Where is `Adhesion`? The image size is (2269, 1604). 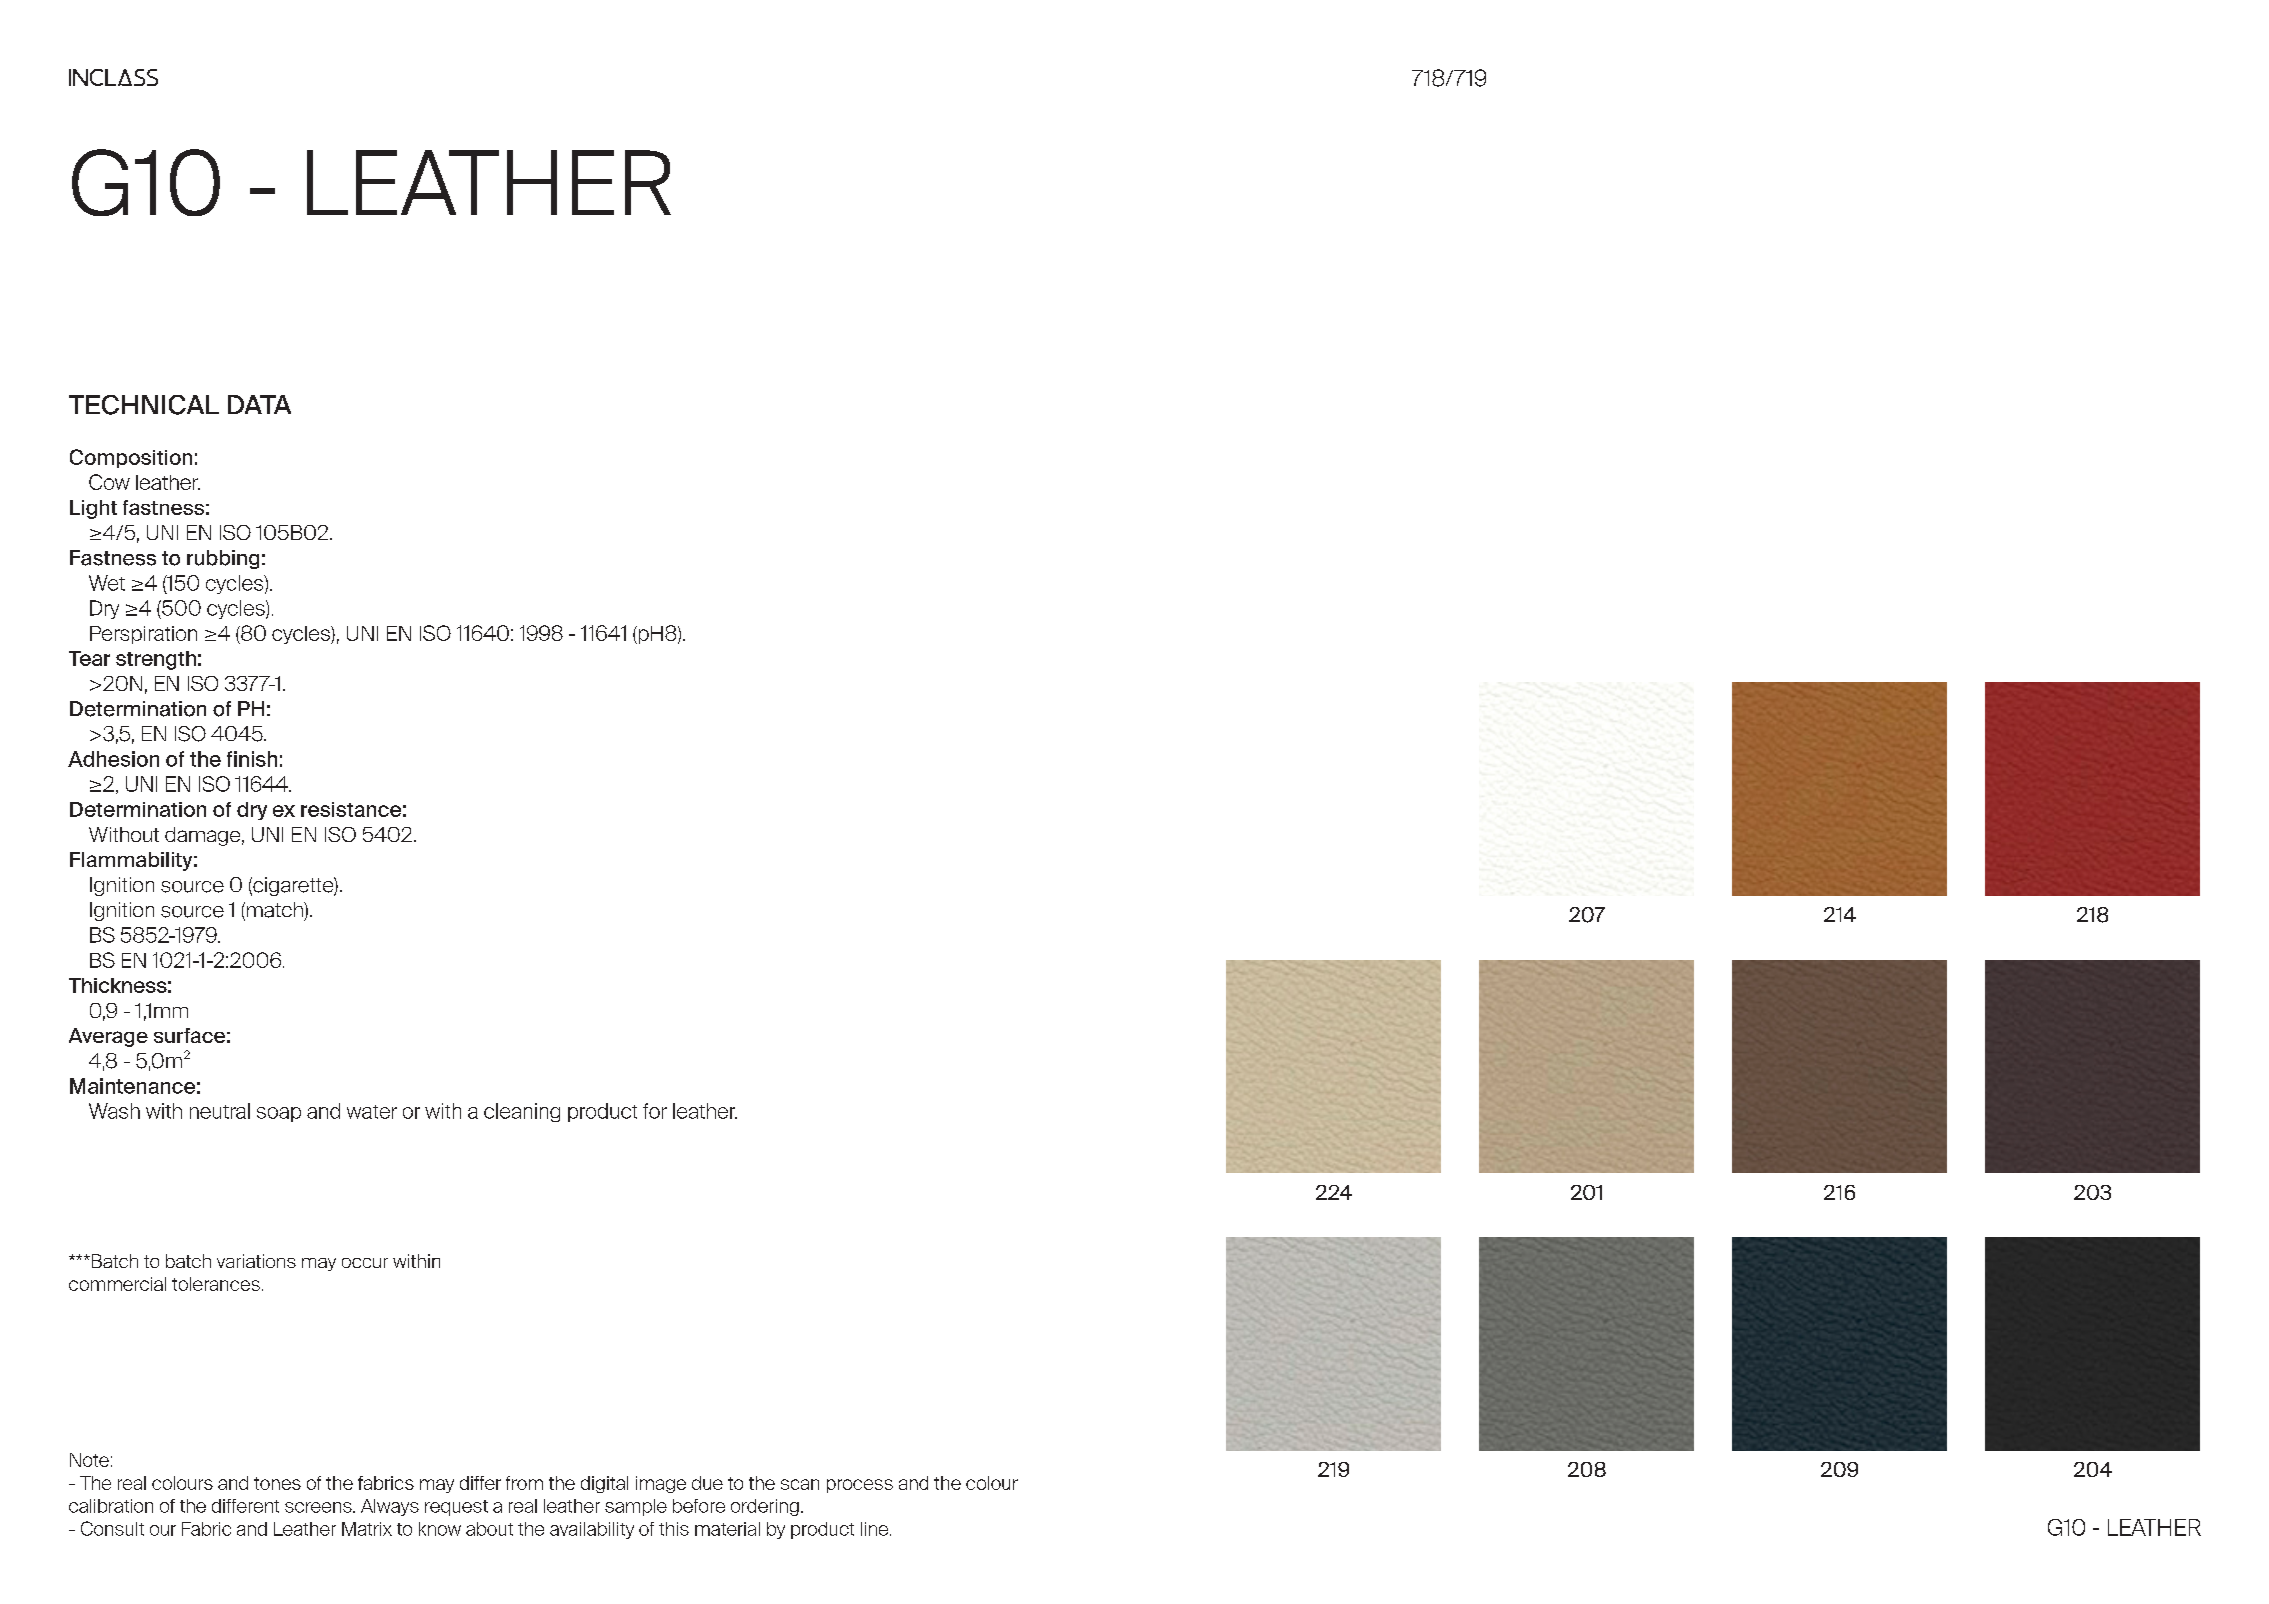 Adhesion is located at coordinates (113, 759).
